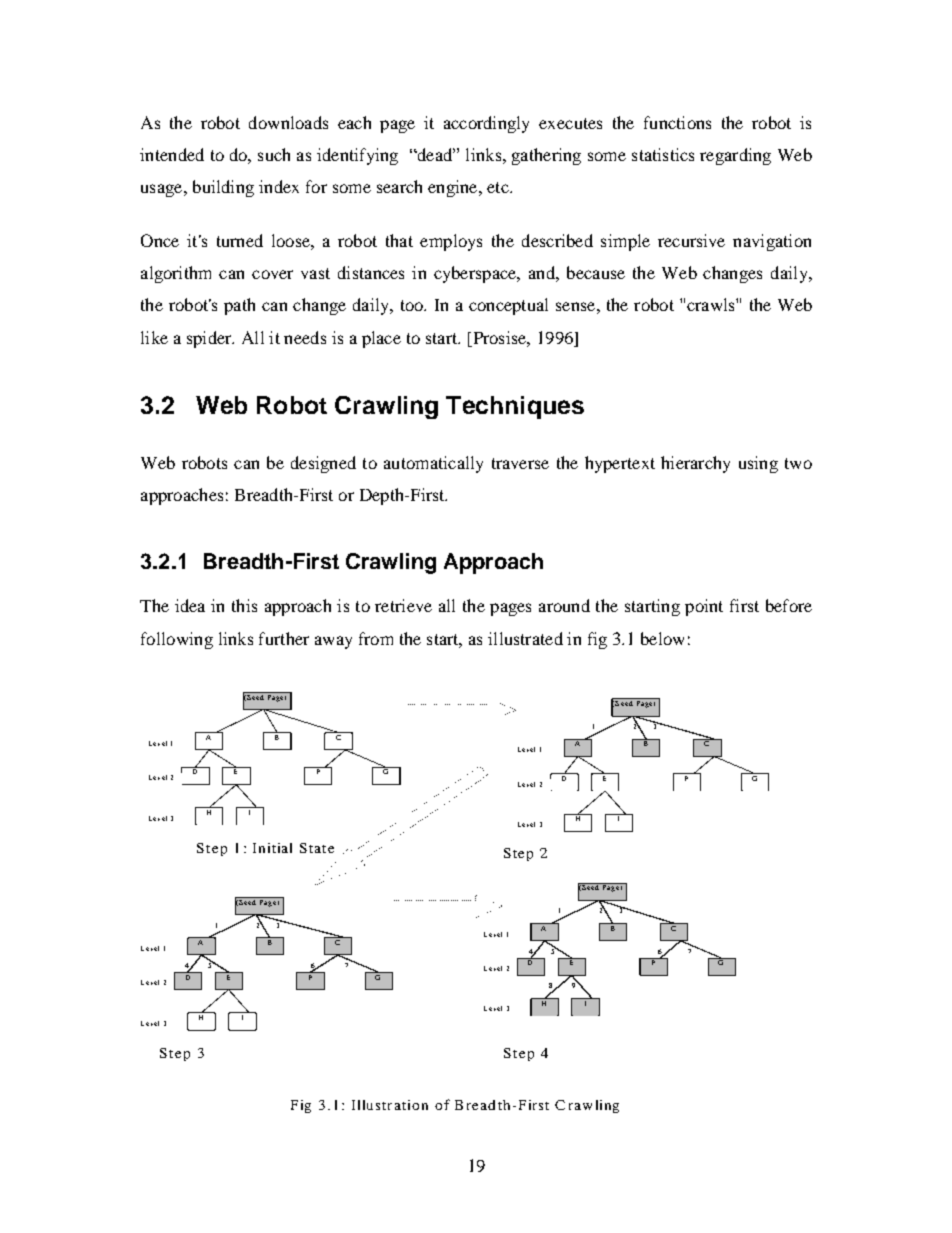 This screenshot has width=952, height=1233. I want to click on regarding, so click(735, 156).
